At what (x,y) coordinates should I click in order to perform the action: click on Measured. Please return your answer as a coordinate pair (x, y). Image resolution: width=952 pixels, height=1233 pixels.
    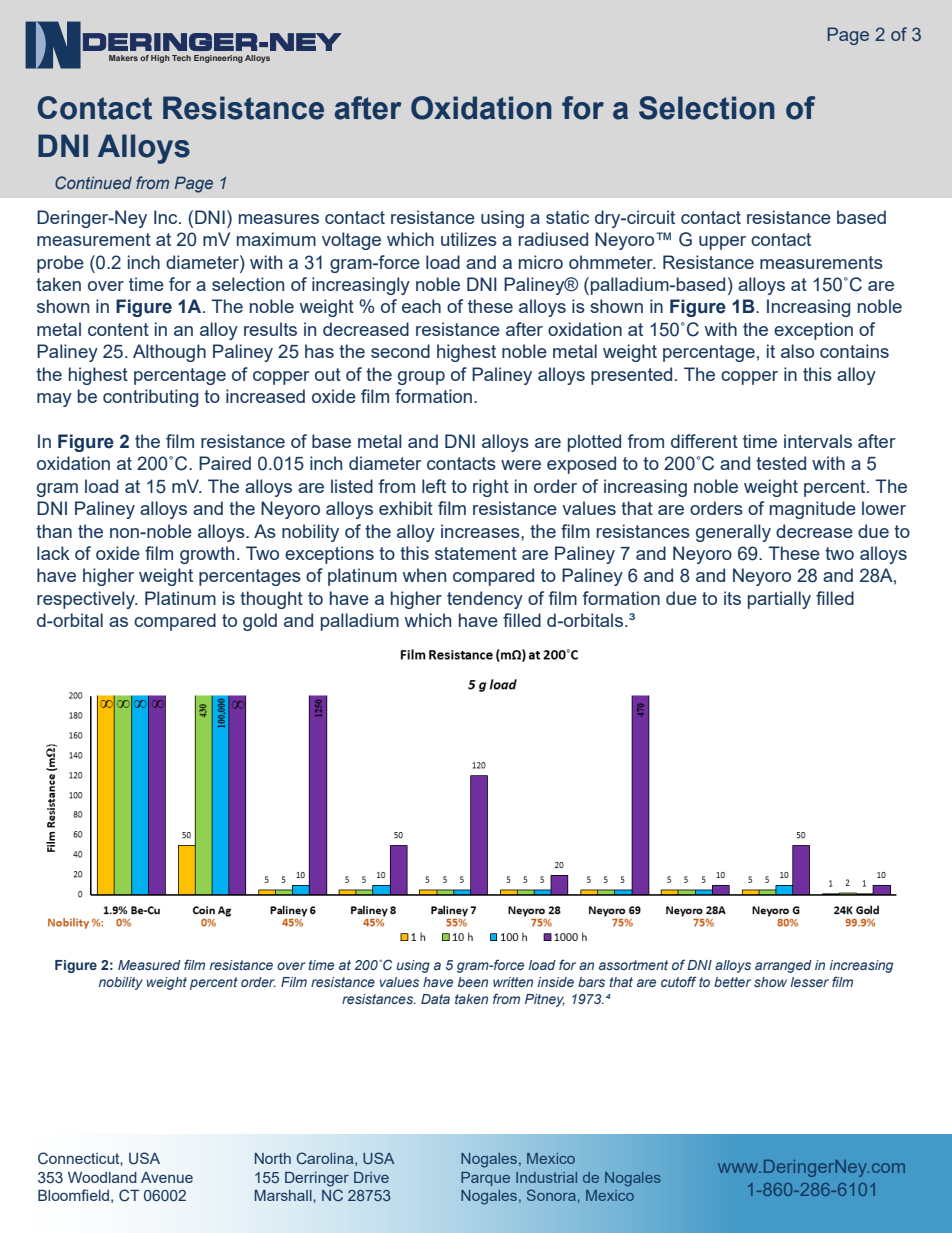
    Looking at the image, I should click on (149, 965).
